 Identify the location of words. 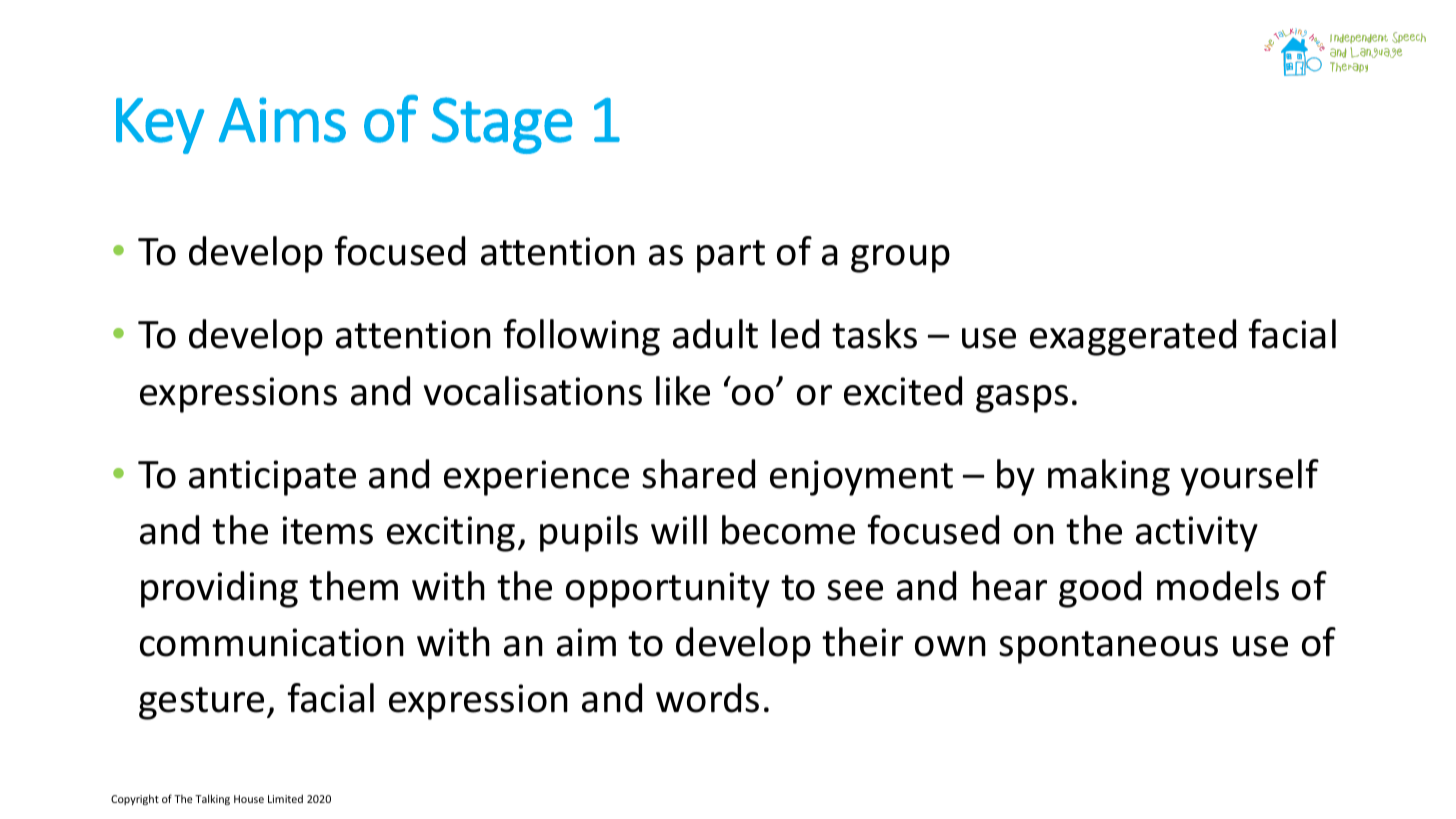
(707, 698).
